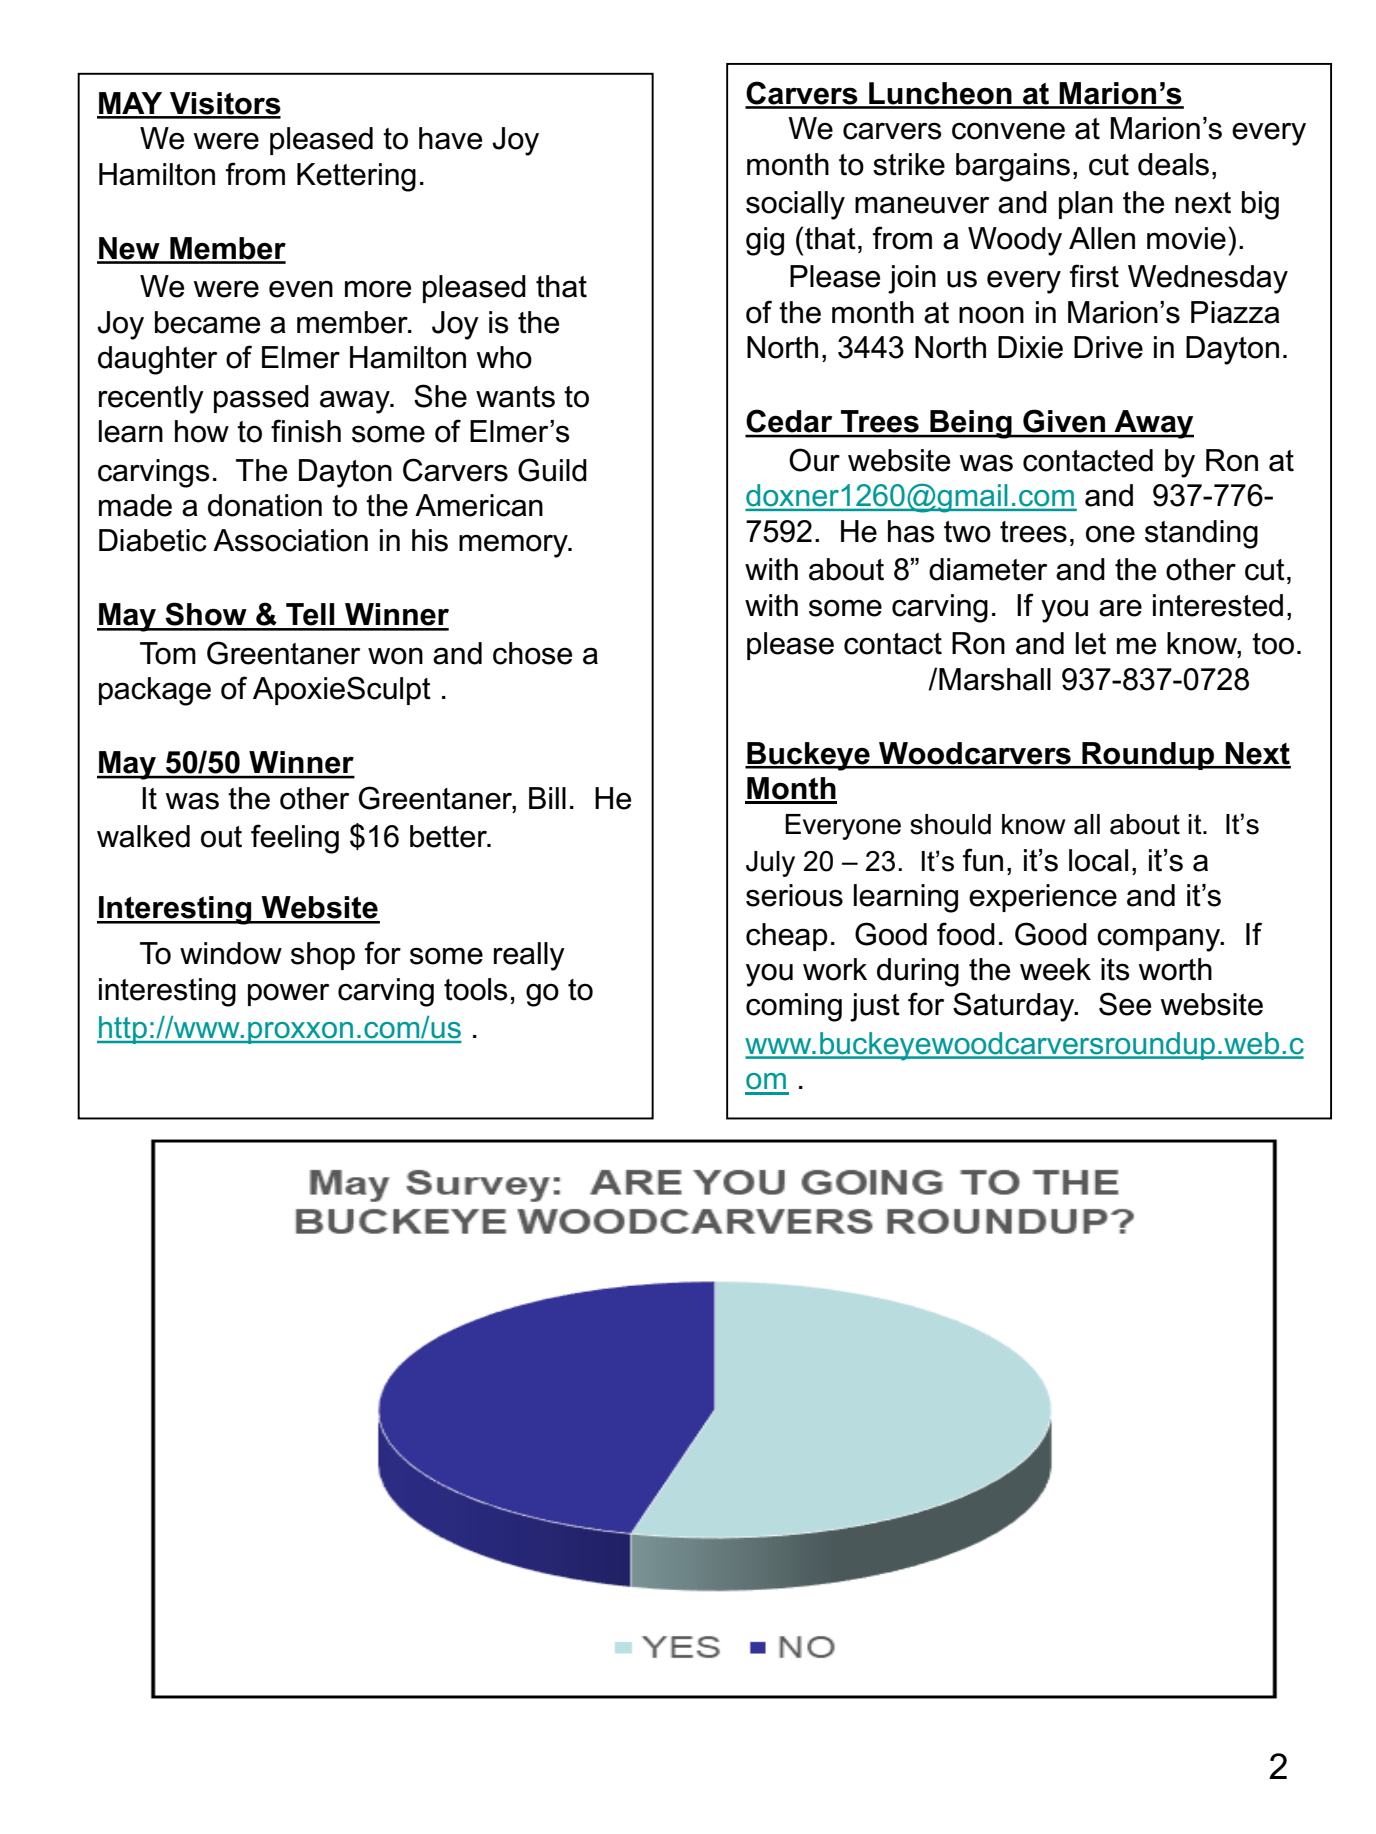 The width and height of the screenshot is (1376, 1834). What do you see at coordinates (1173, 164) in the screenshot?
I see `deals` at bounding box center [1173, 164].
